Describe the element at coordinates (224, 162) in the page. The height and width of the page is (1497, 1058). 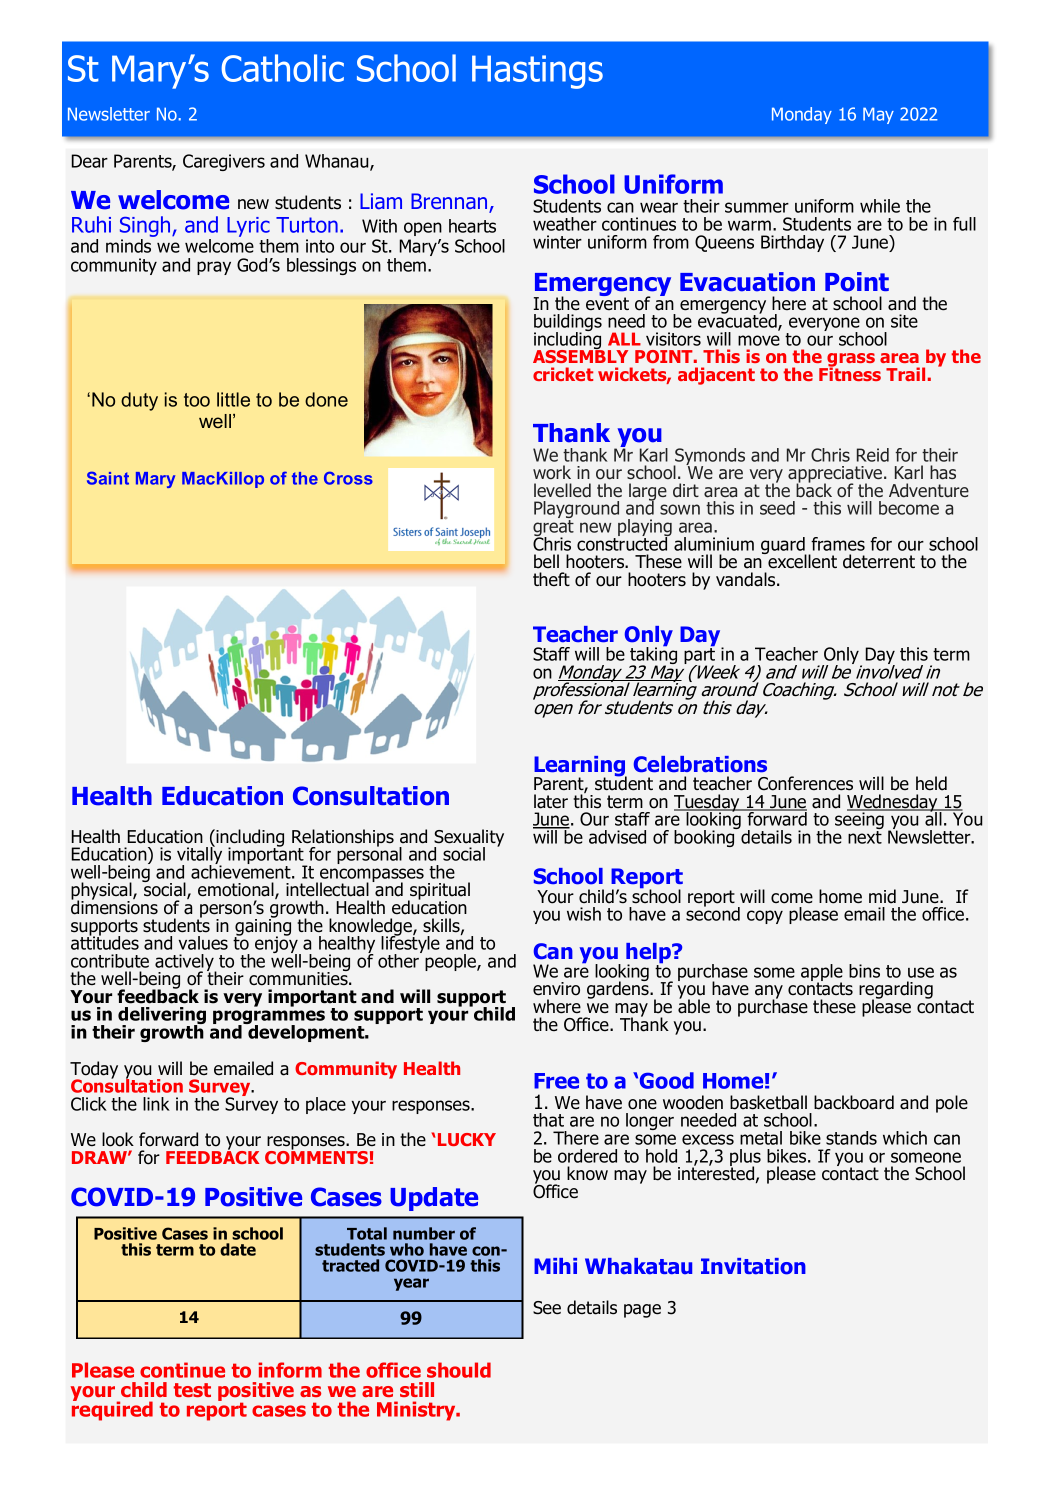
I see `Caregivers` at that location.
